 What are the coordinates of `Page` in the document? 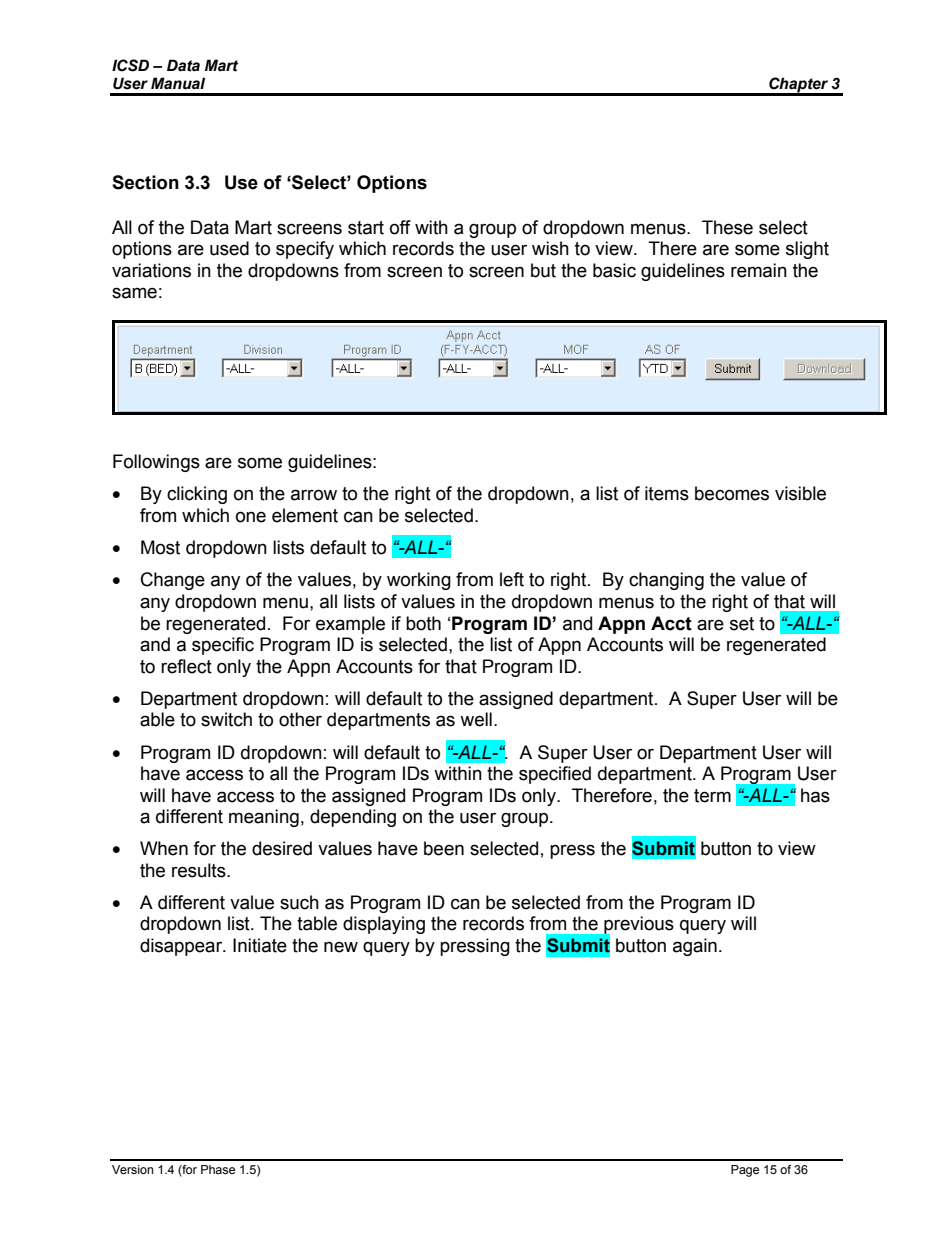 It's located at (745, 1171).
